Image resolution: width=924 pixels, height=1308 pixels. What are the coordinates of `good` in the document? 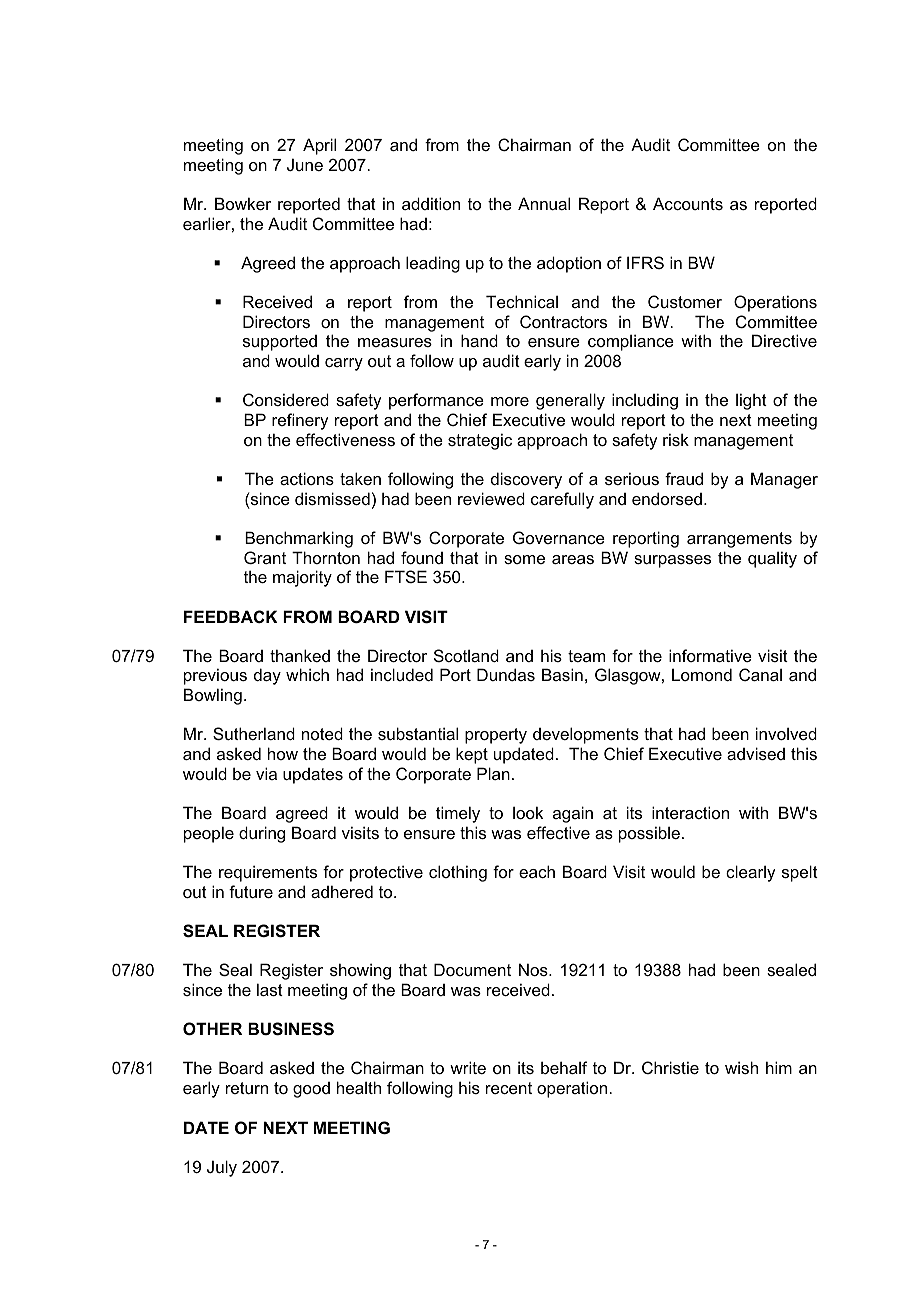 It's located at (311, 1090).
